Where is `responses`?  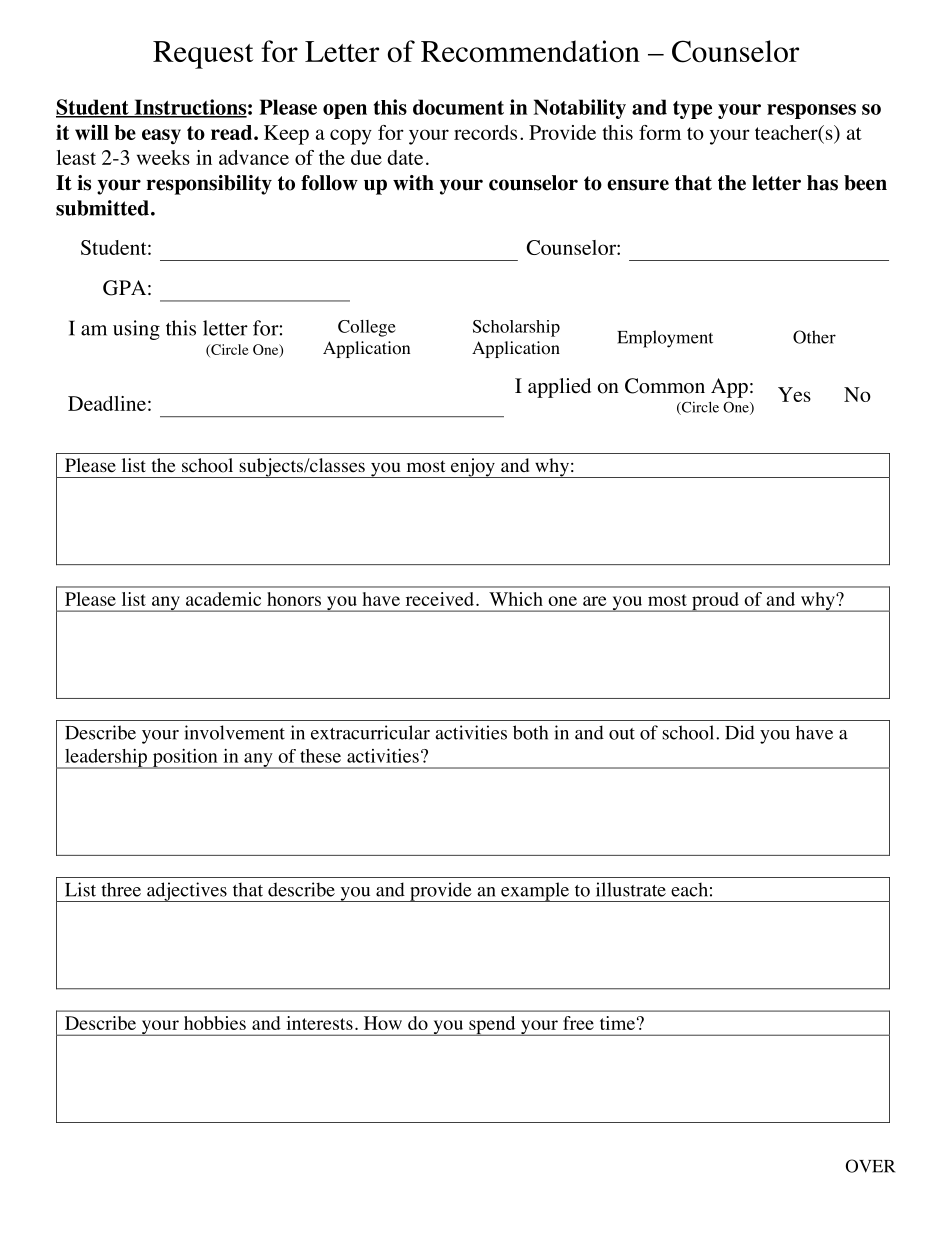
responses is located at coordinates (811, 111).
